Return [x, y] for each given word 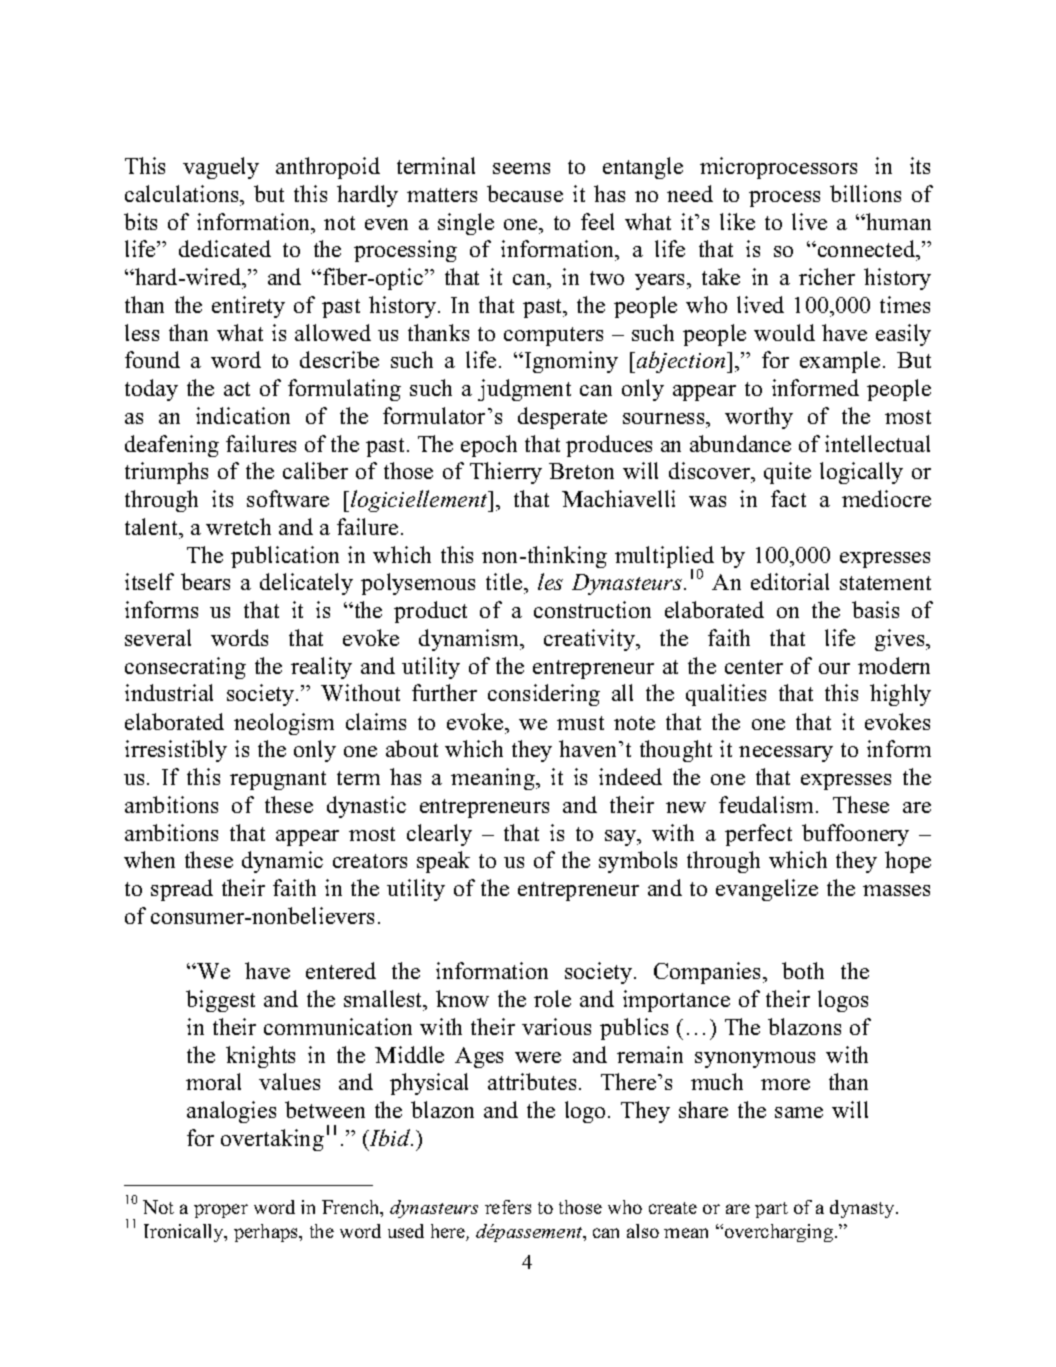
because [525, 193]
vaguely [221, 168]
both [803, 970]
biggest [220, 1001]
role [552, 998]
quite [787, 473]
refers [508, 1207]
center [754, 667]
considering [544, 695]
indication [243, 415]
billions [865, 193]
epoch [489, 446]
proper [221, 1211]
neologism [284, 724]
